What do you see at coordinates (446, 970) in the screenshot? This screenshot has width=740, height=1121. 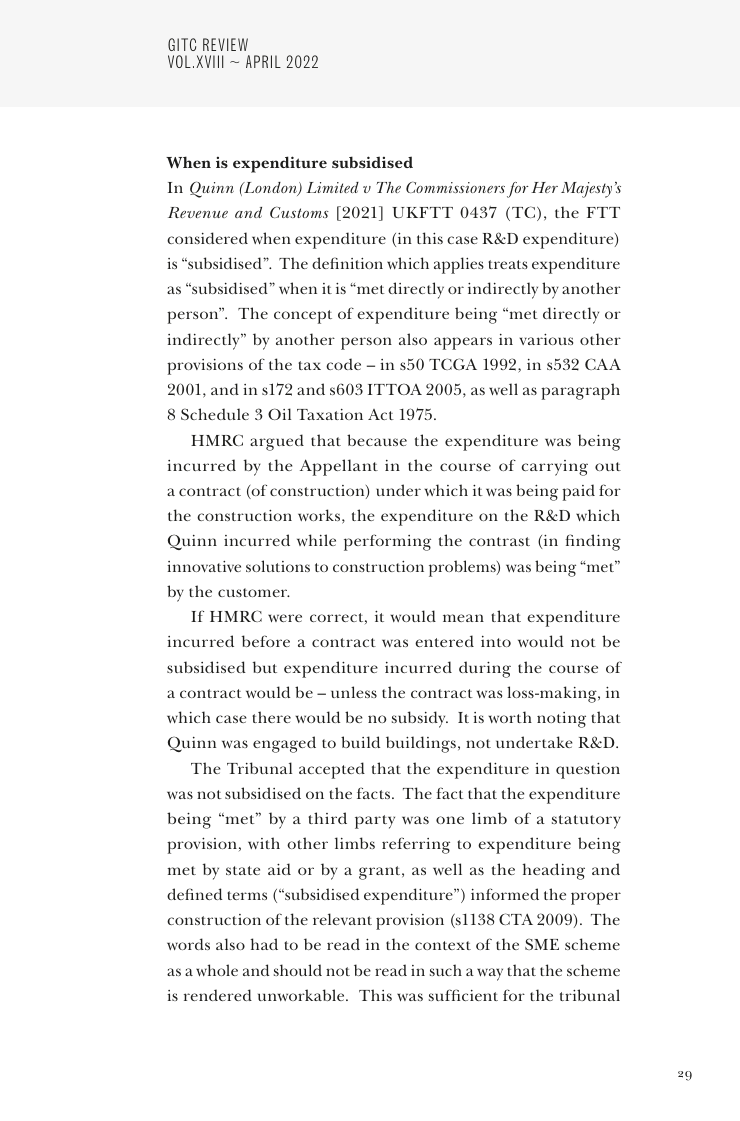 I see `such` at bounding box center [446, 970].
